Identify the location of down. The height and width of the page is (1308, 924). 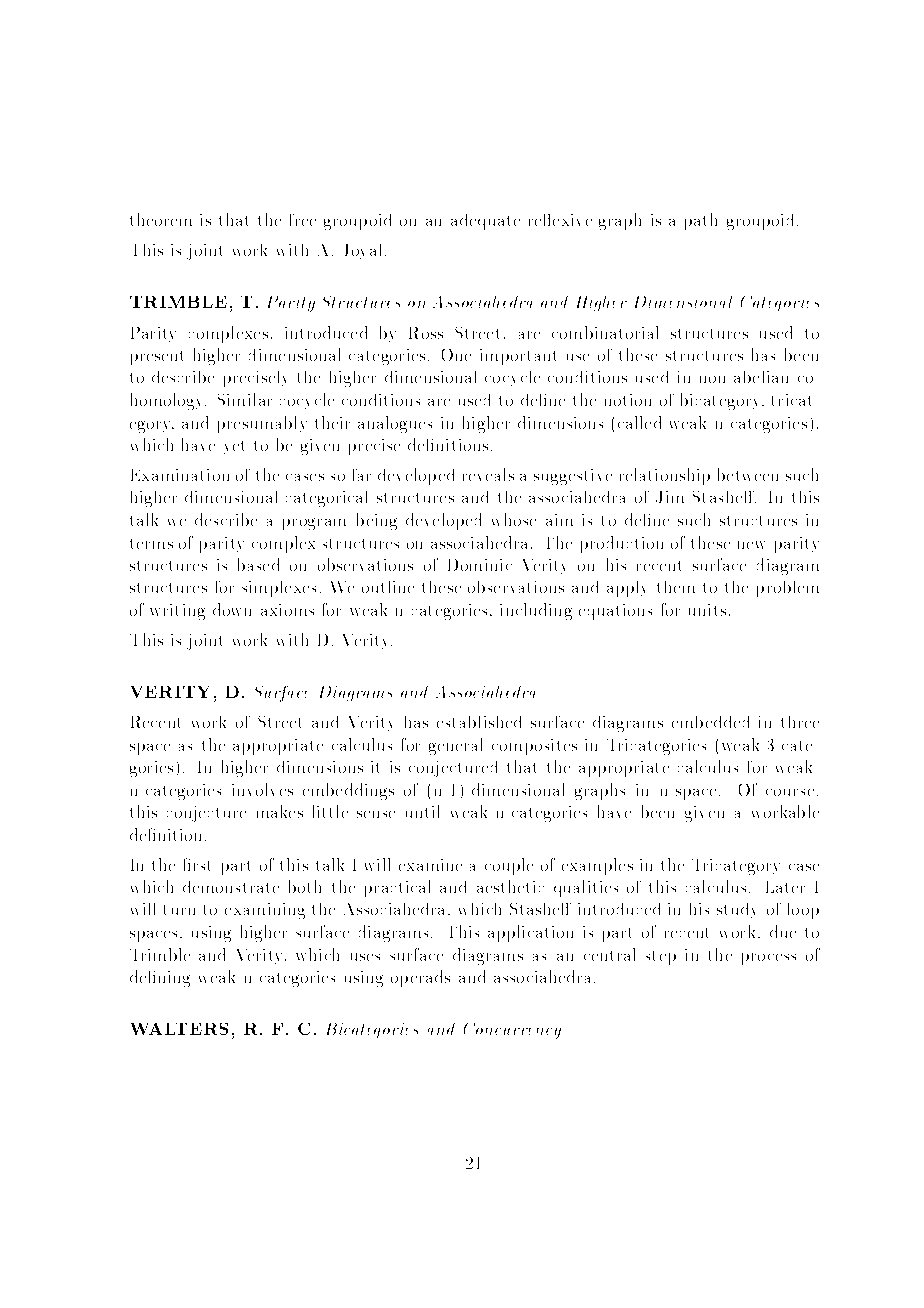
(232, 609).
